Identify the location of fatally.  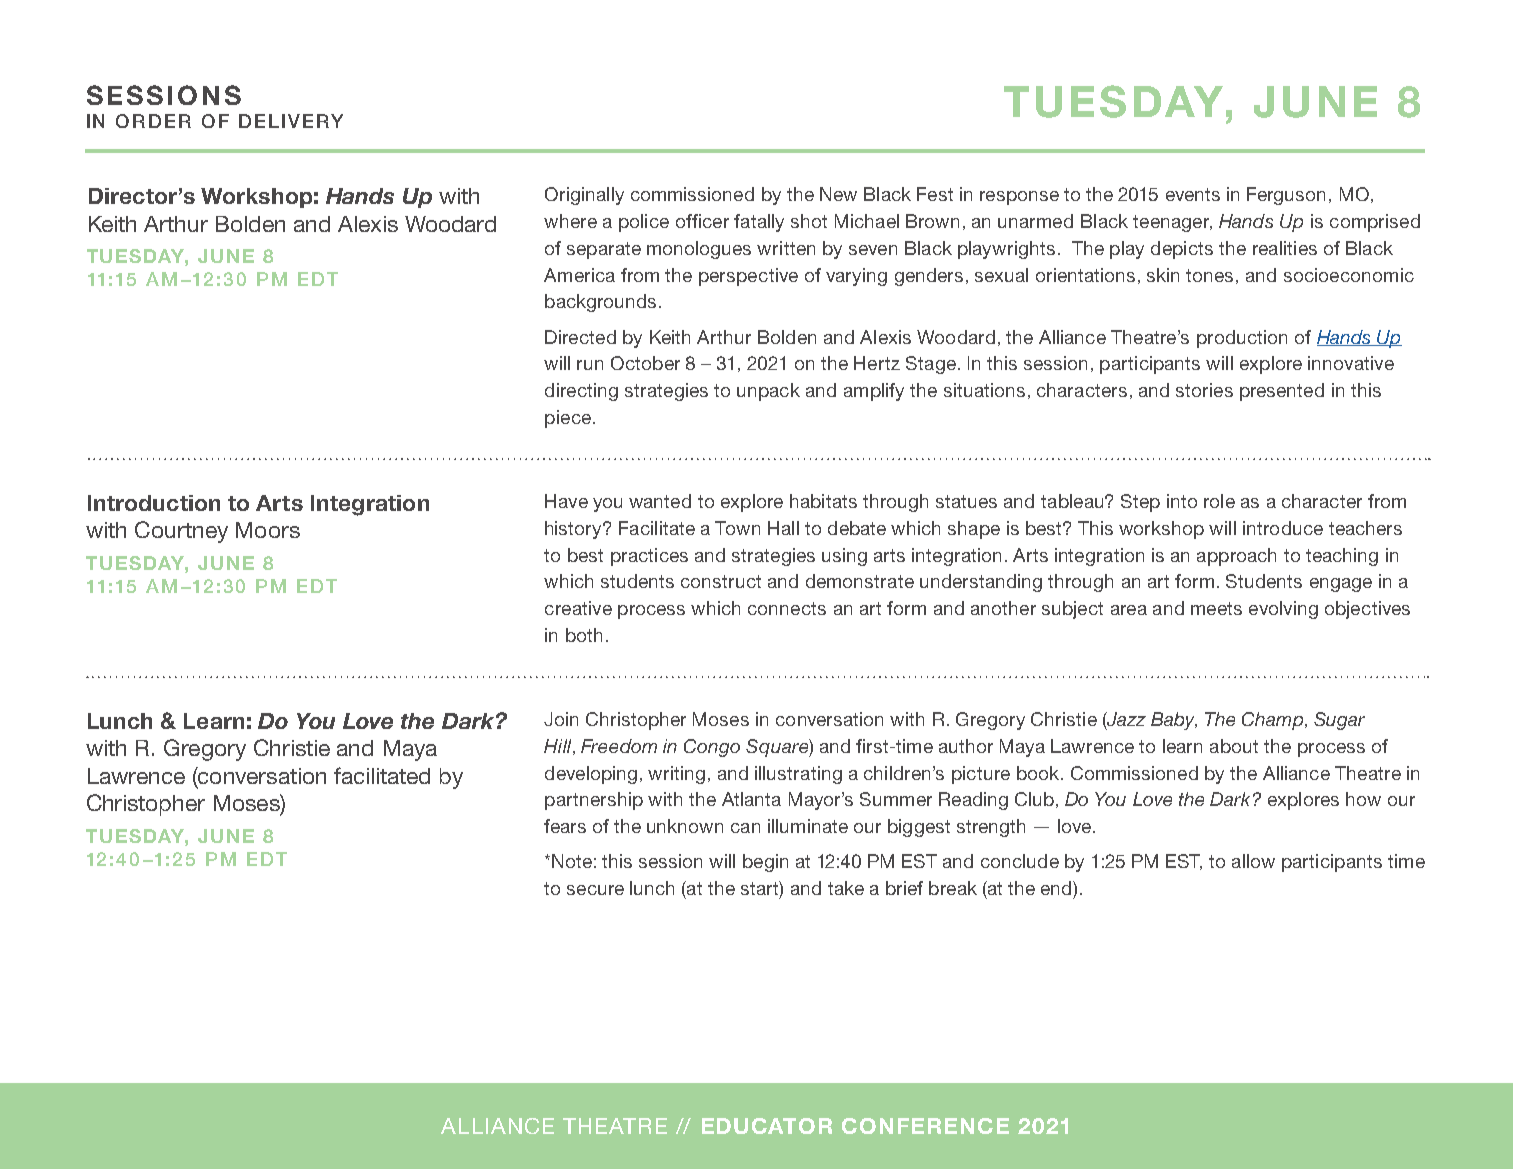
(759, 223).
